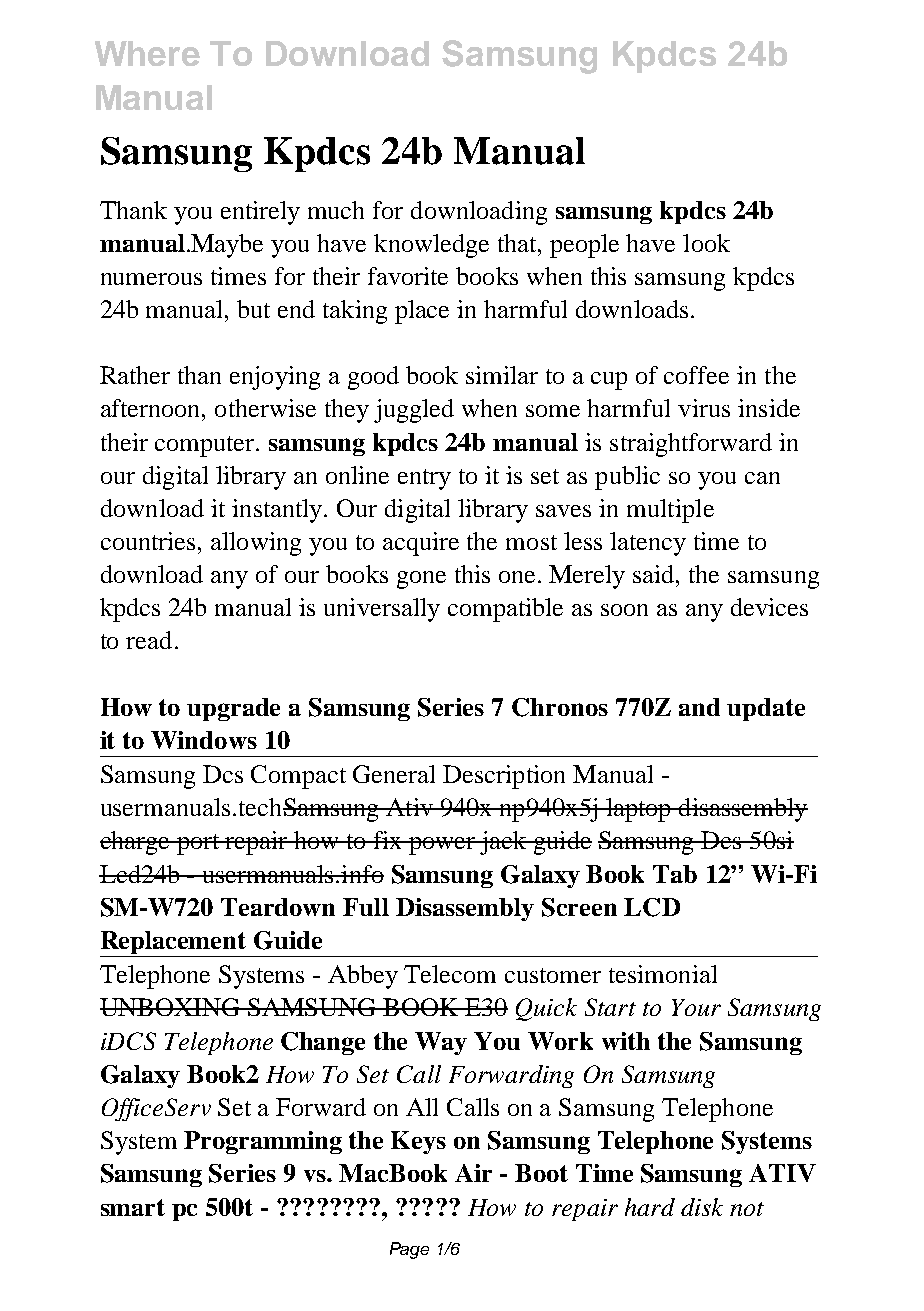  Describe the element at coordinates (409, 1250) in the screenshot. I see `Page` at that location.
